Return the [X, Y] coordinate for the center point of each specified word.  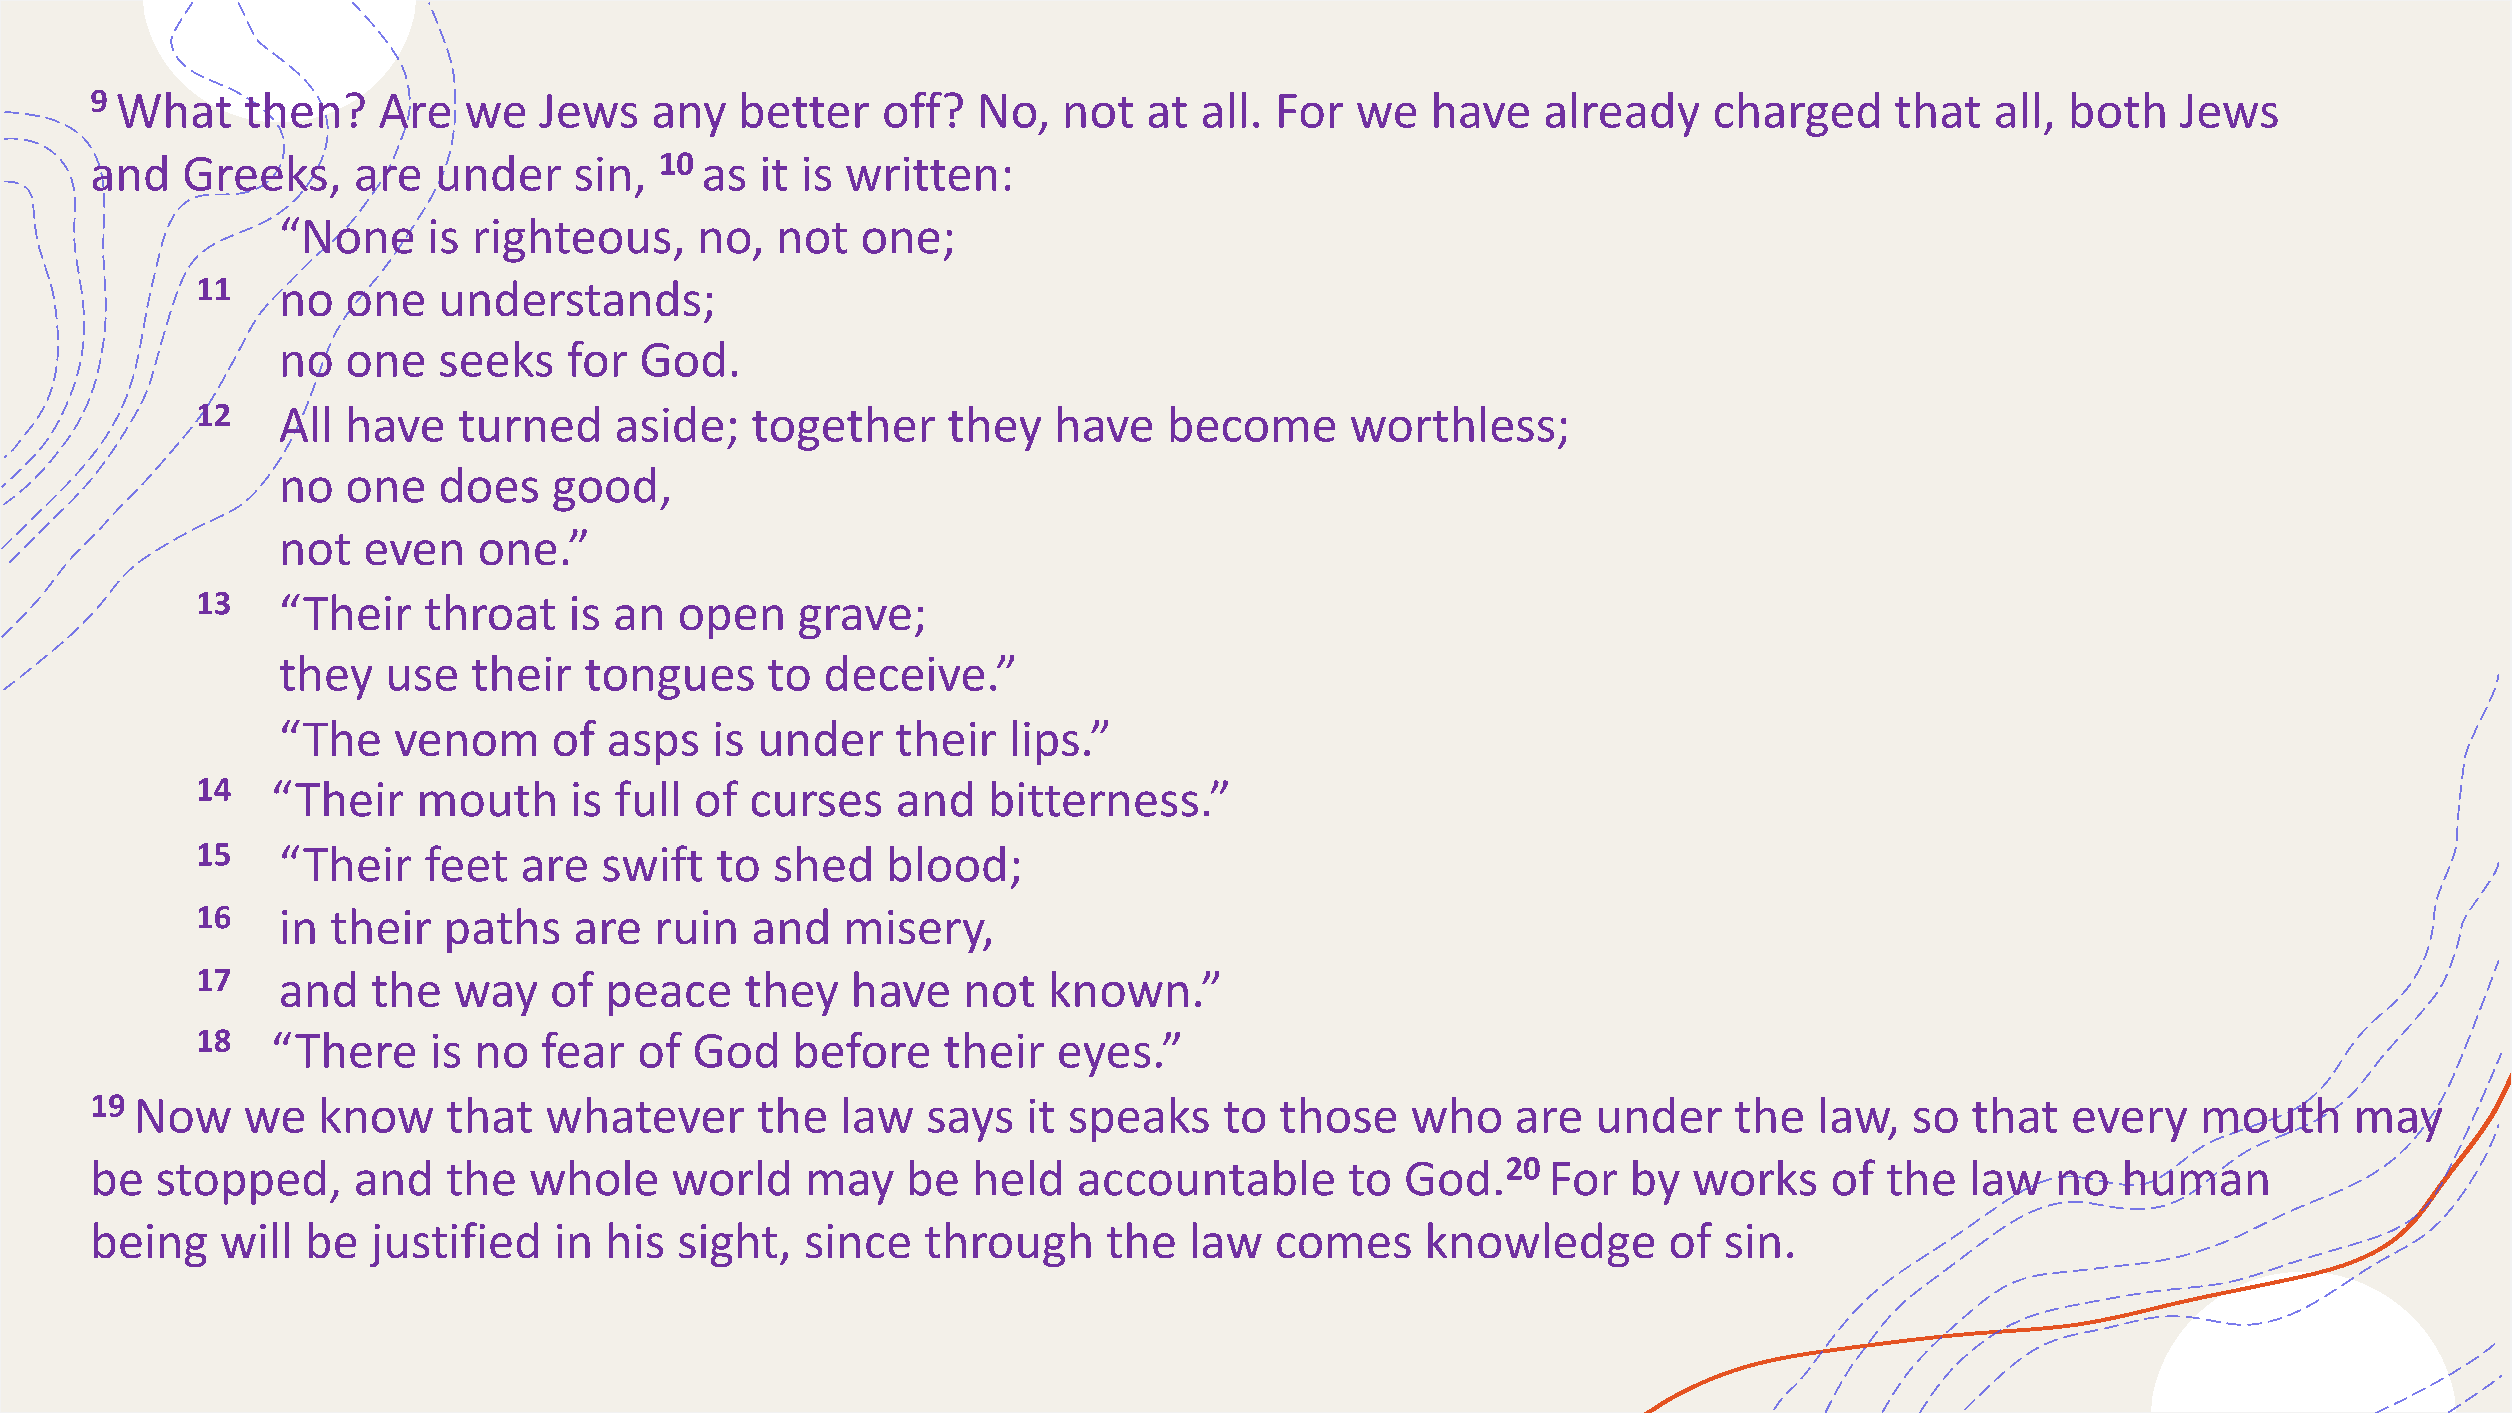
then [292, 109]
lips [1046, 742]
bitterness [1095, 799]
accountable [1206, 1178]
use [423, 678]
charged [1797, 114]
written [921, 174]
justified [454, 1244]
